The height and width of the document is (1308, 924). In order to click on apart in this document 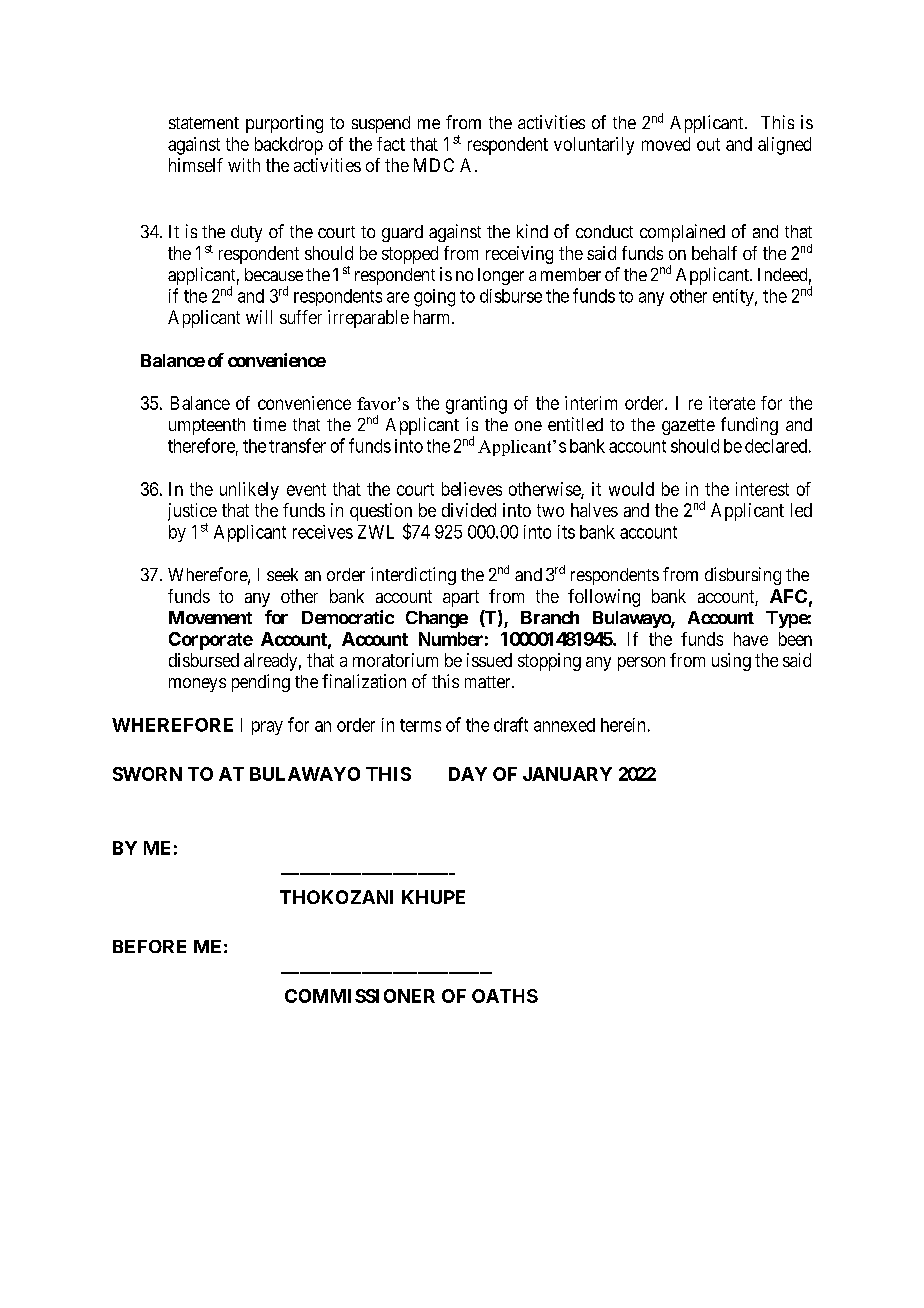, I will do `click(461, 598)`.
